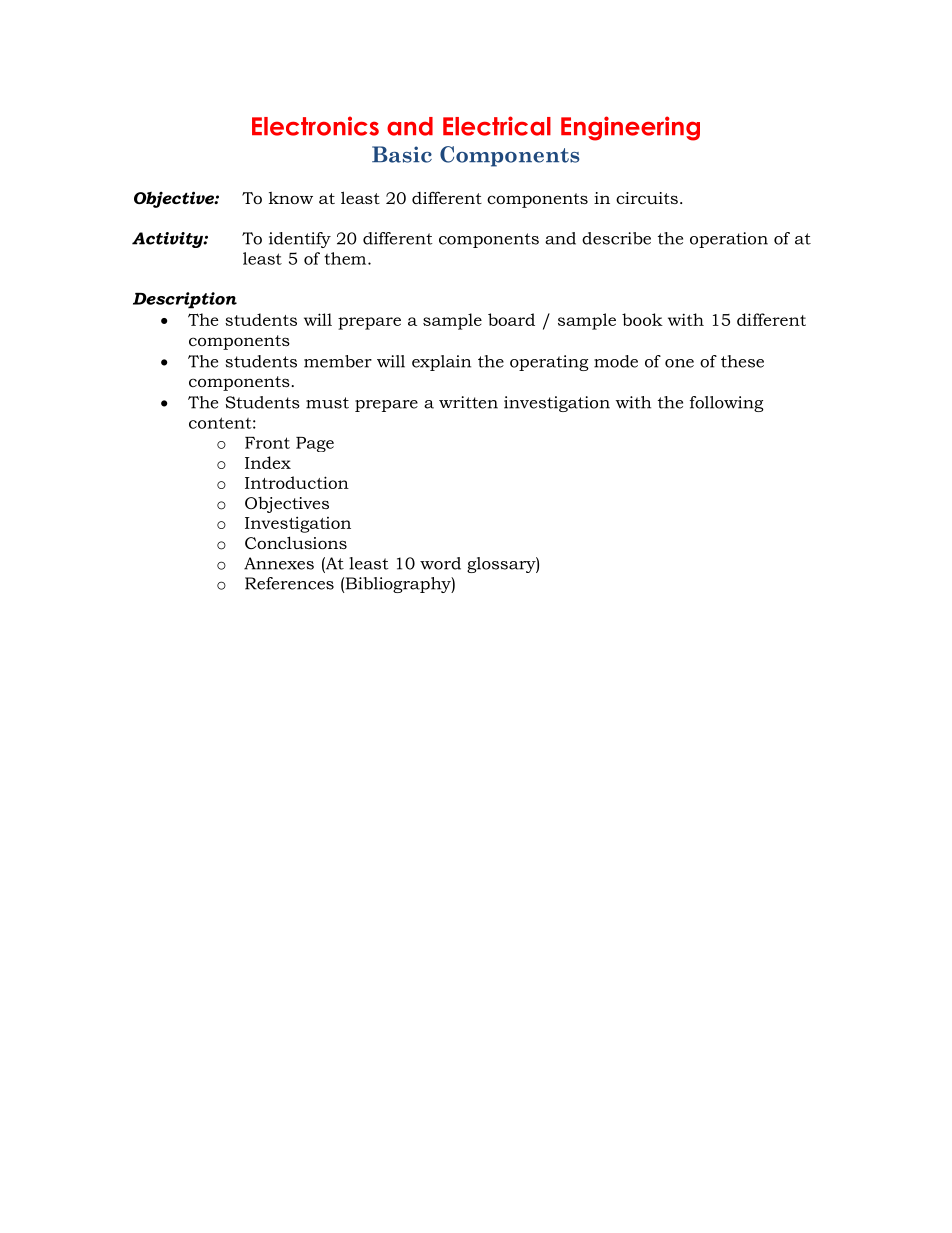 The height and width of the screenshot is (1233, 952). What do you see at coordinates (315, 126) in the screenshot?
I see `Electronics` at bounding box center [315, 126].
